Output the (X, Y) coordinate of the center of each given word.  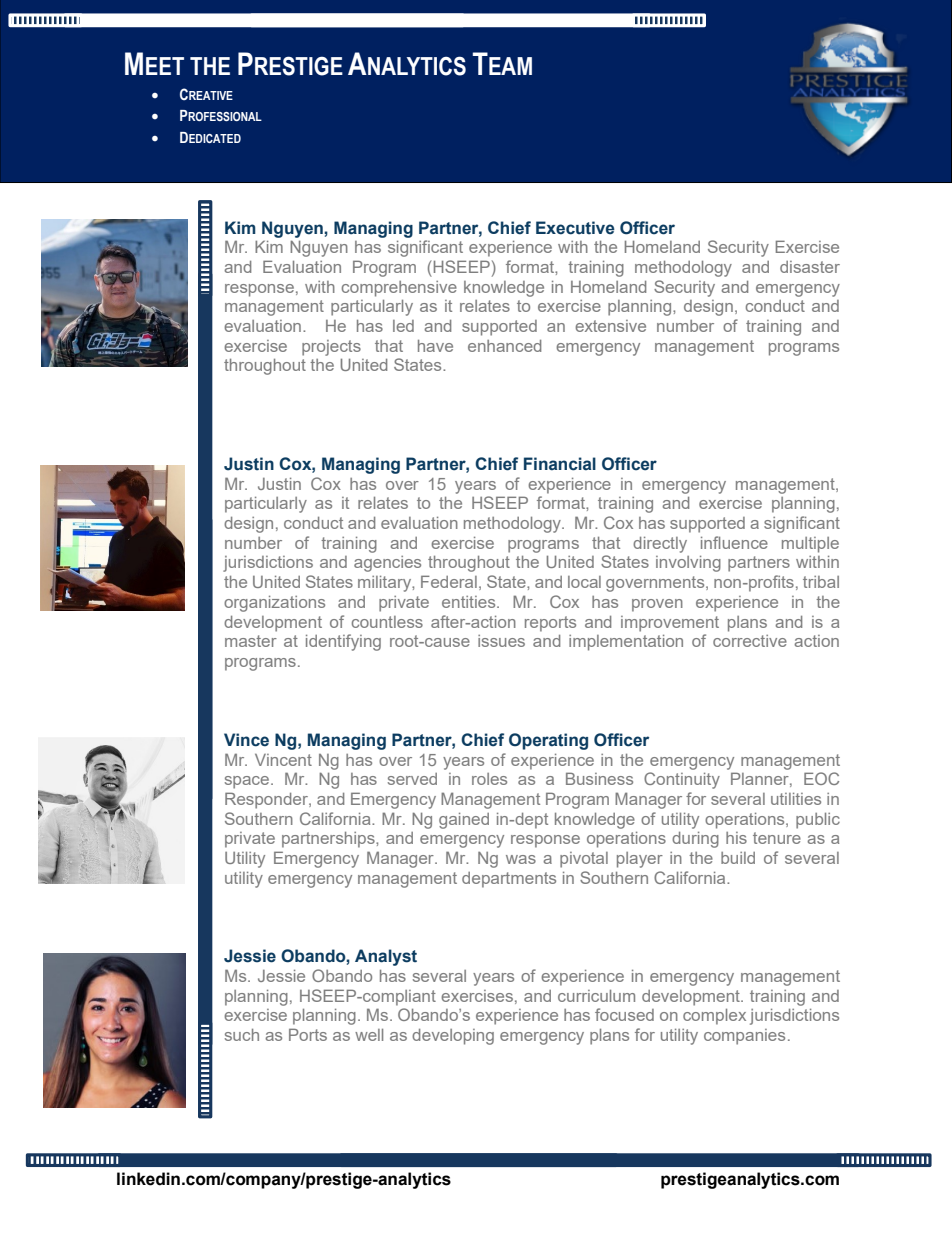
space (248, 782)
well (369, 1035)
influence (734, 542)
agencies (387, 564)
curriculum (596, 996)
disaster (810, 267)
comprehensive (399, 289)
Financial (560, 464)
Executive (575, 228)
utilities (796, 799)
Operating (548, 741)
